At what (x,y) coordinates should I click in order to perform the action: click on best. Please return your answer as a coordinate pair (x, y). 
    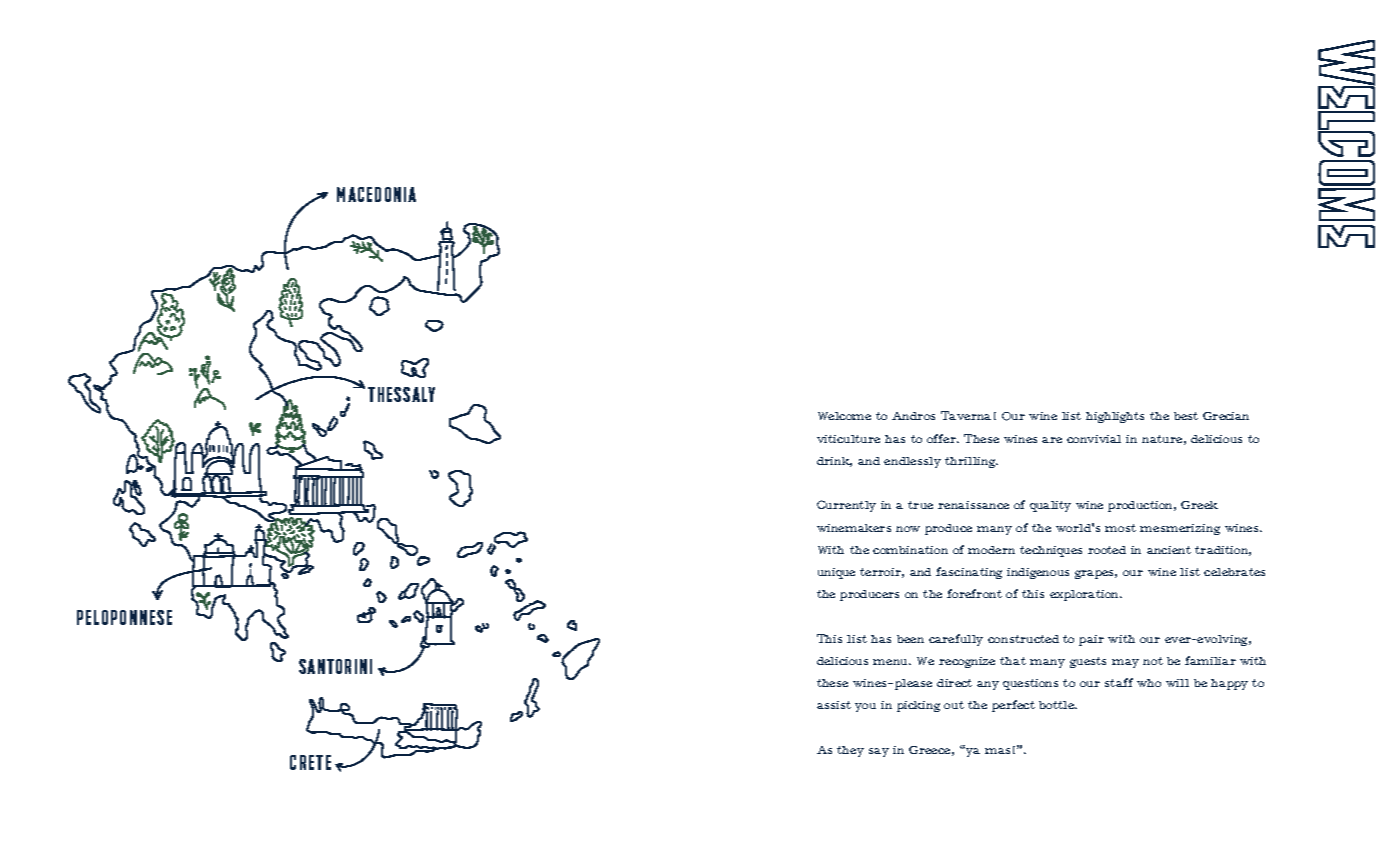
    Looking at the image, I should click on (1186, 416).
